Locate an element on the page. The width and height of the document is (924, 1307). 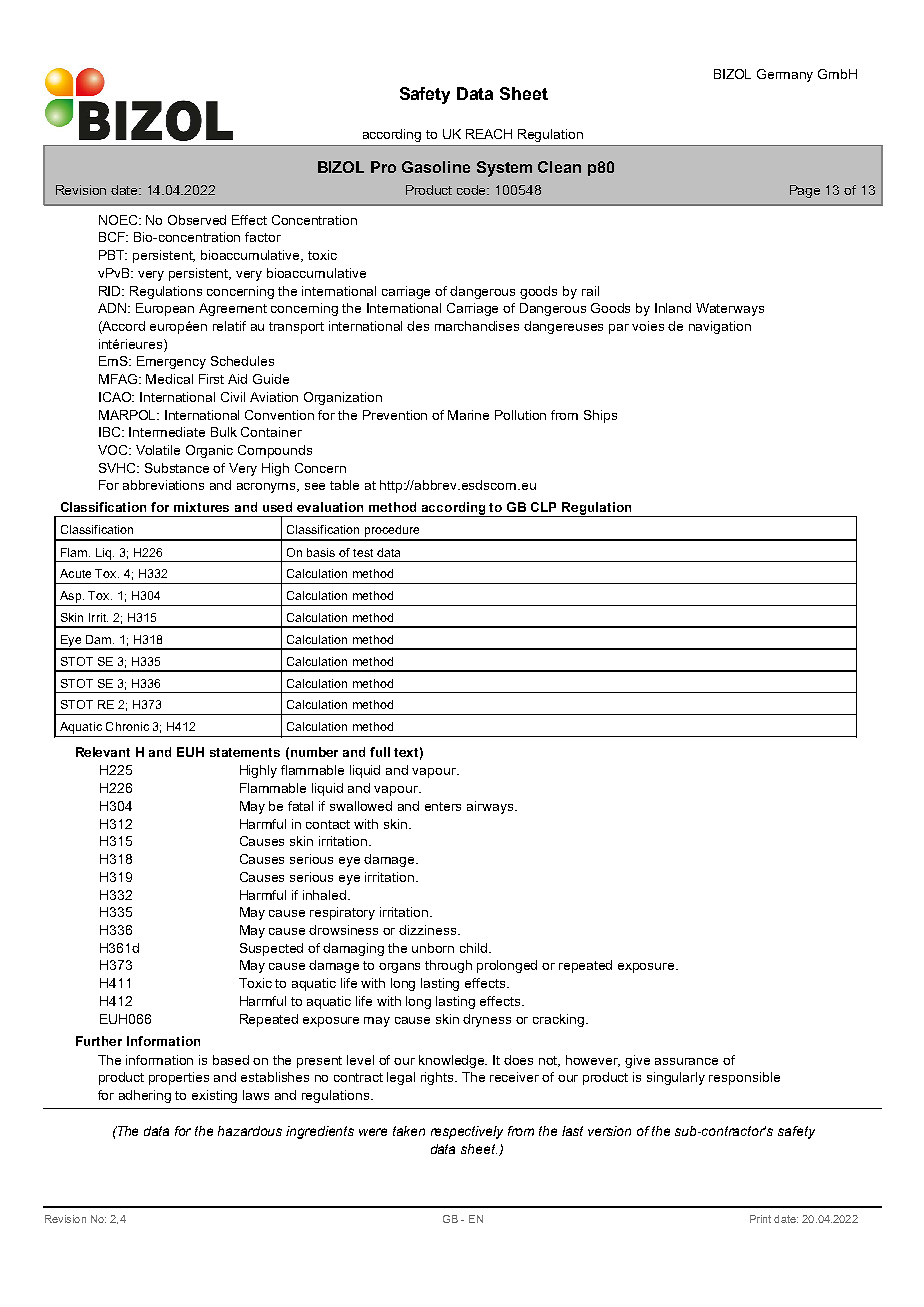
hazardous is located at coordinates (250, 1131).
